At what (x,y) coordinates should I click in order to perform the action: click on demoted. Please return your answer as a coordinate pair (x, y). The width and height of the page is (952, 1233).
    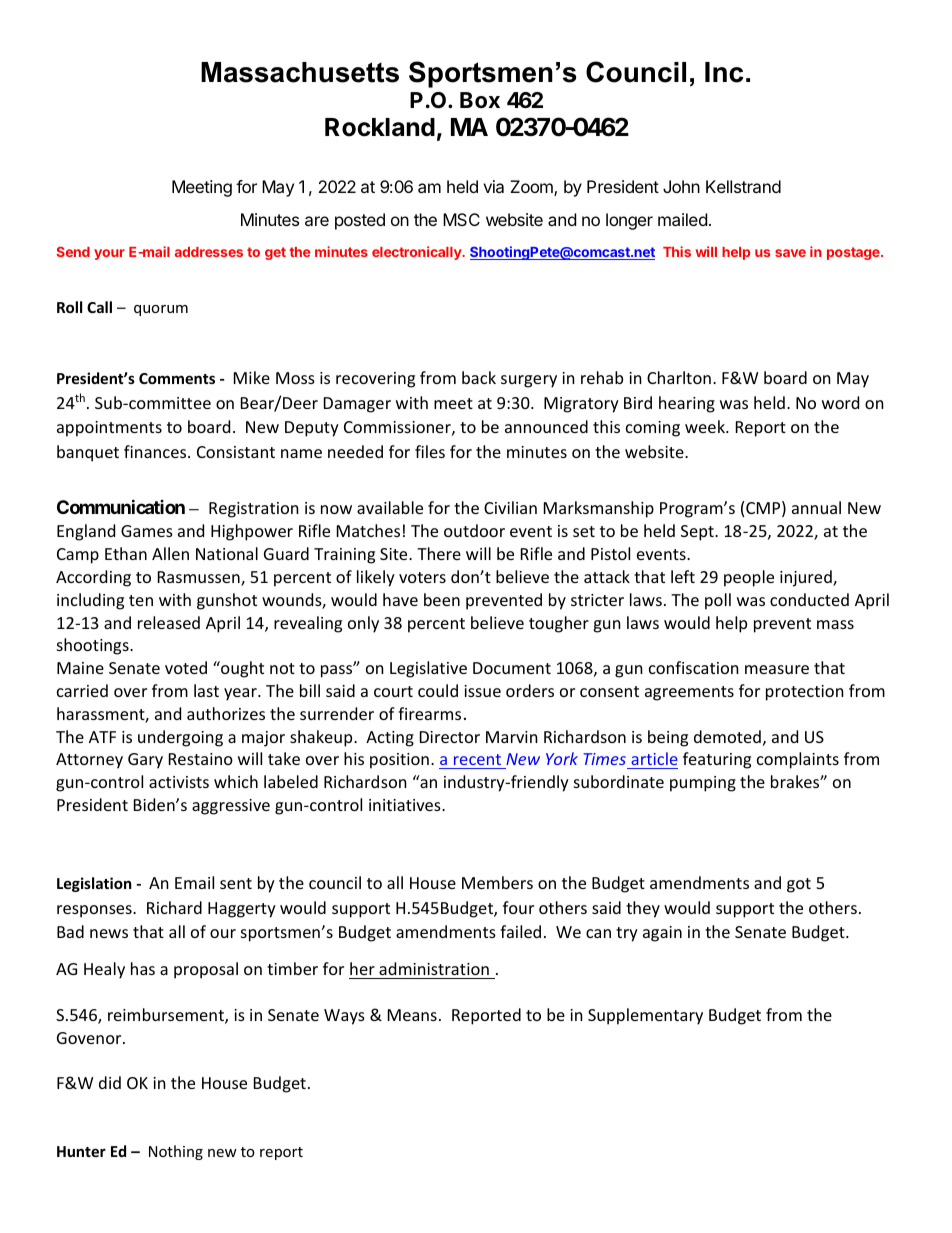
    Looking at the image, I should click on (727, 736).
